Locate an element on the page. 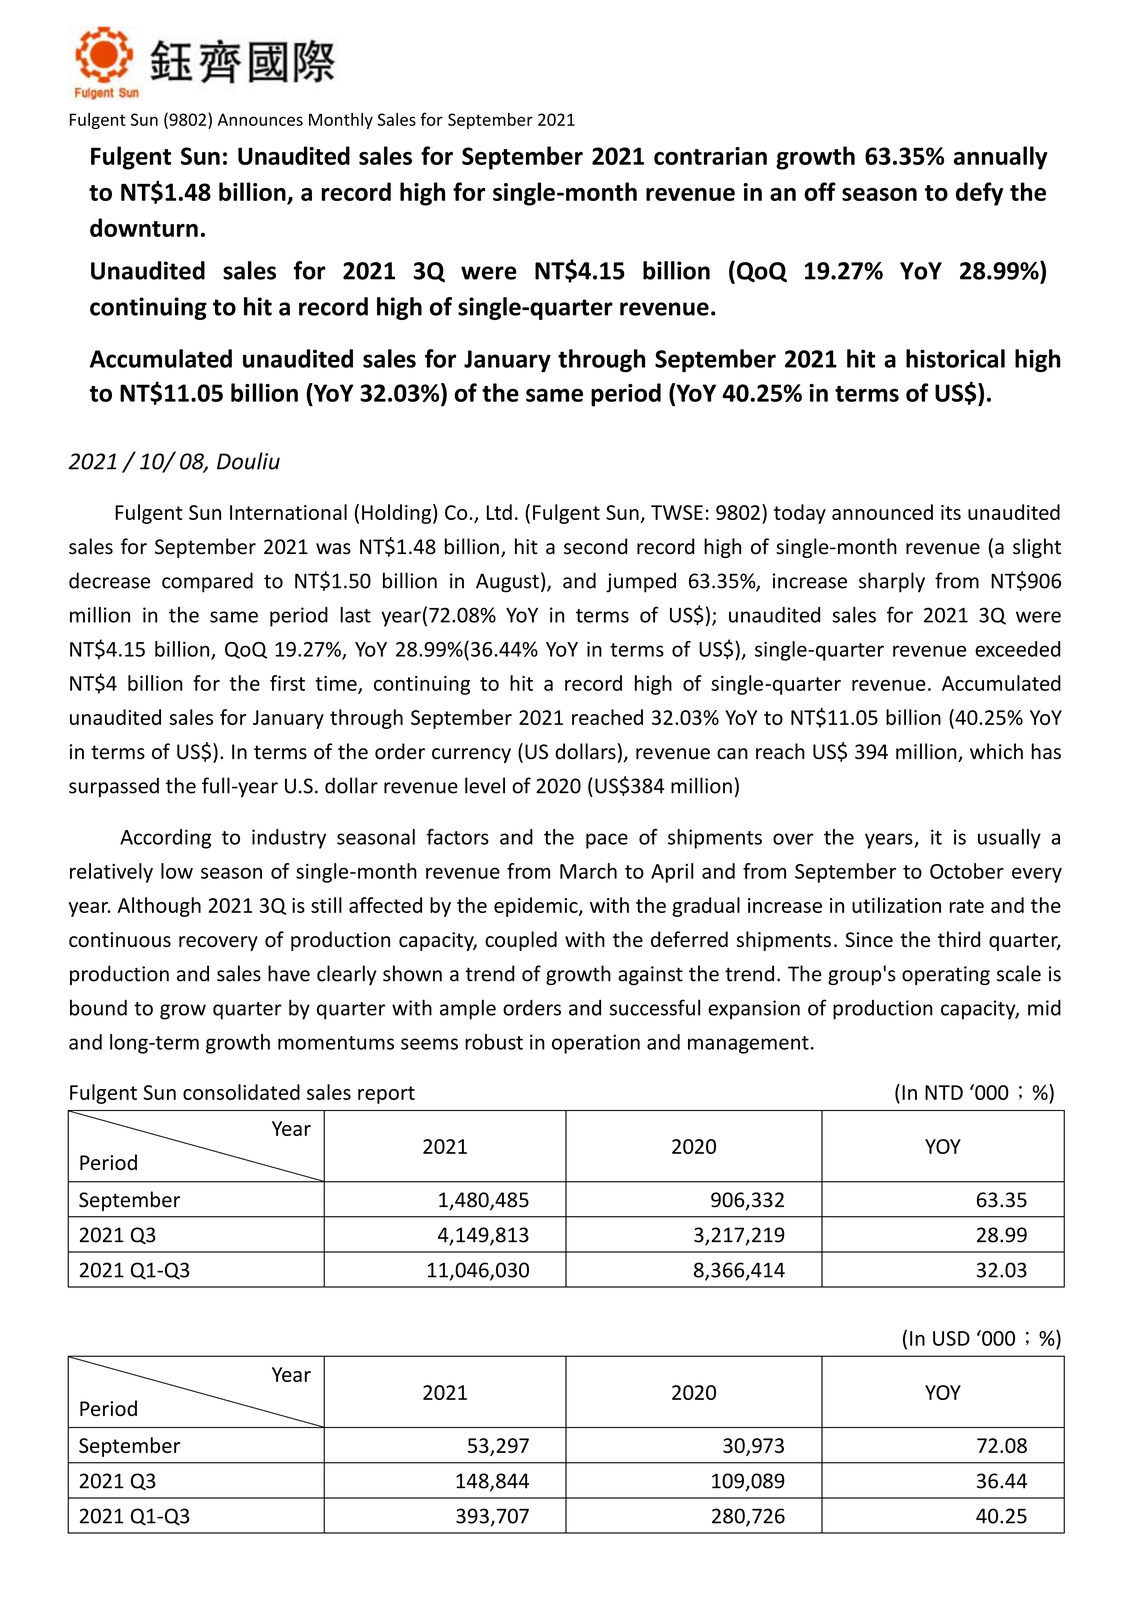 This document has height=1598, width=1130. Ltd is located at coordinates (499, 512).
